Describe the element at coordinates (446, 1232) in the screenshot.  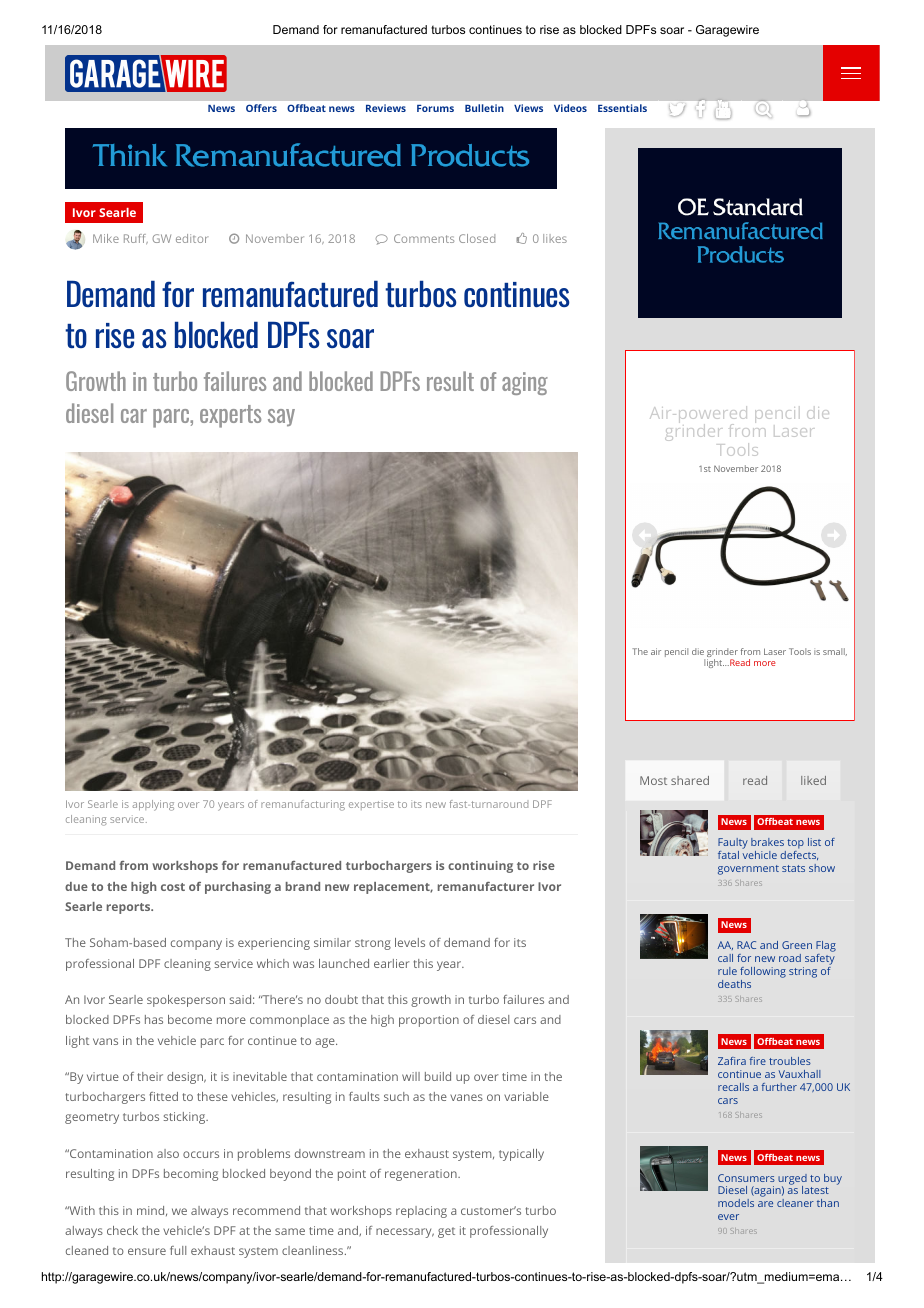
I see `get` at that location.
